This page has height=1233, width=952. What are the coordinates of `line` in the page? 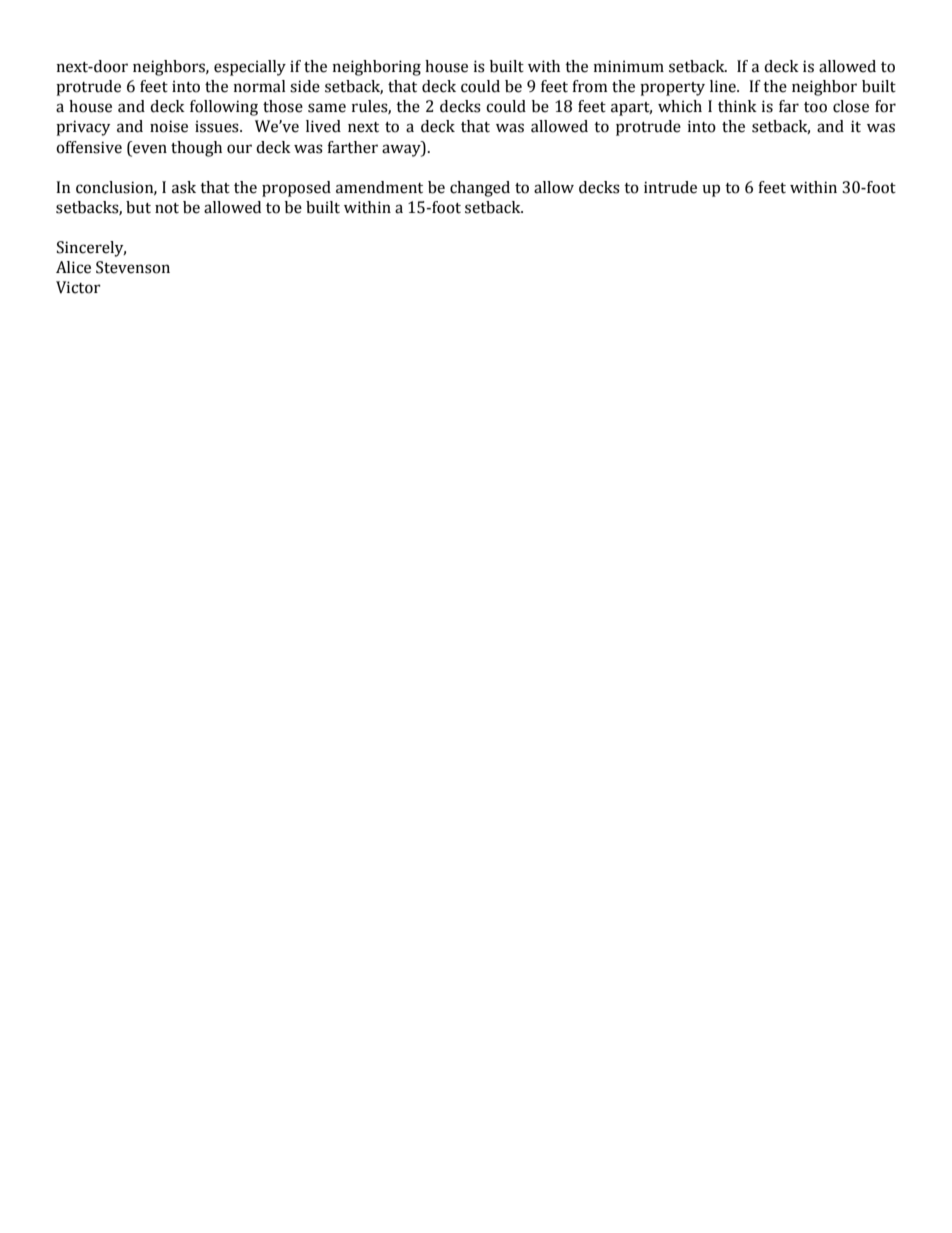 It's located at (724, 86).
